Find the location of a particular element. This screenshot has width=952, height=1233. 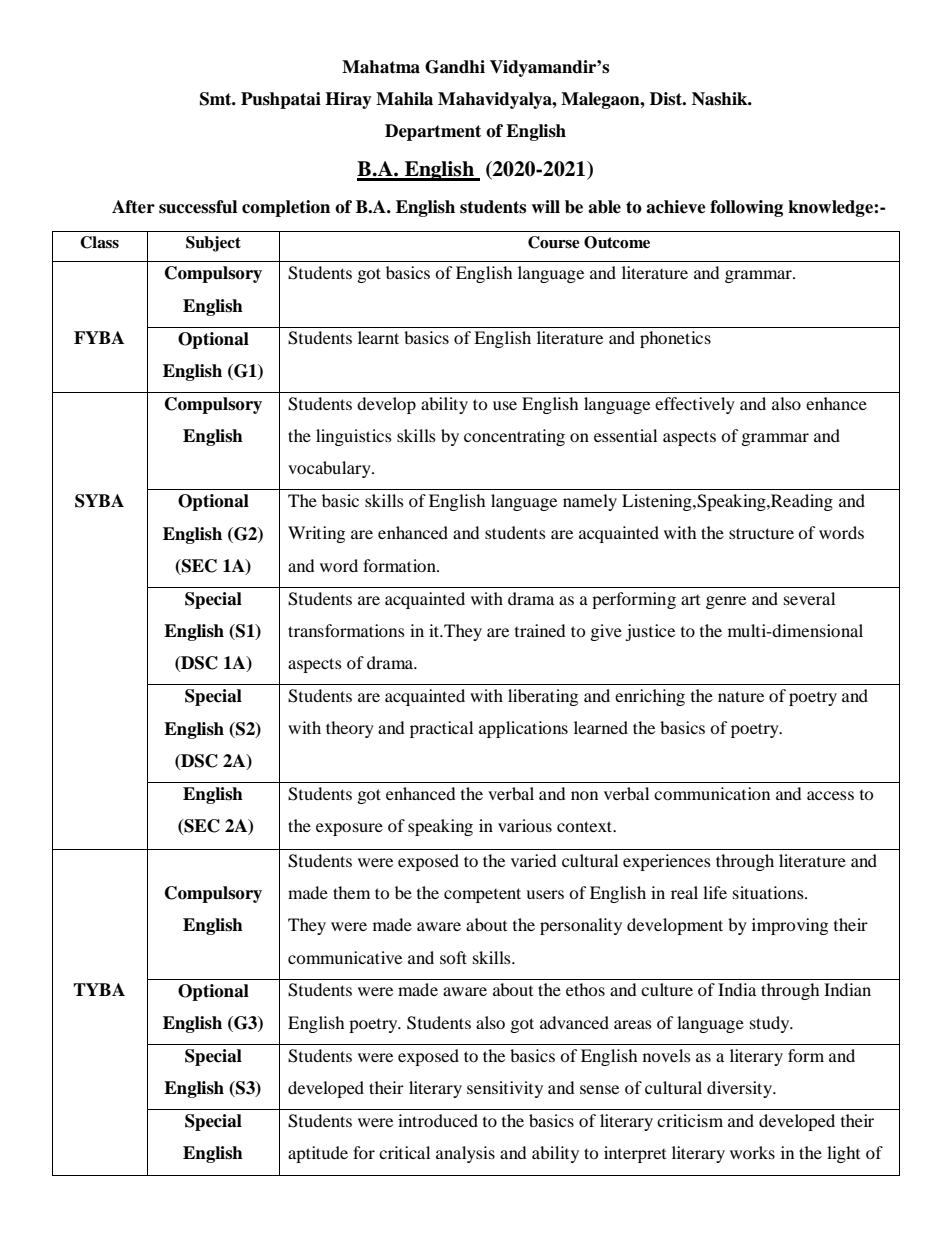

successful is located at coordinates (198, 207).
